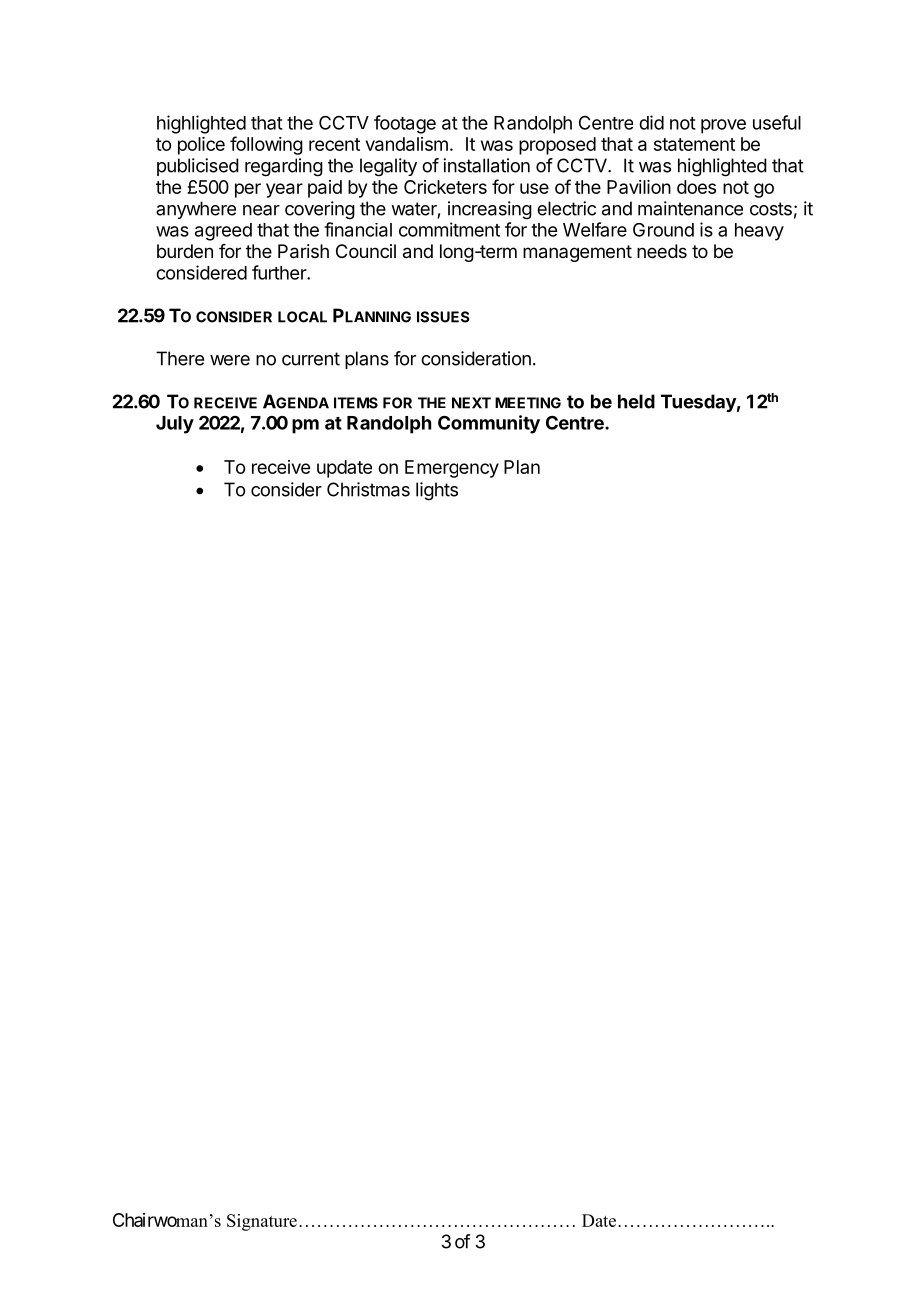  I want to click on July, so click(175, 425).
